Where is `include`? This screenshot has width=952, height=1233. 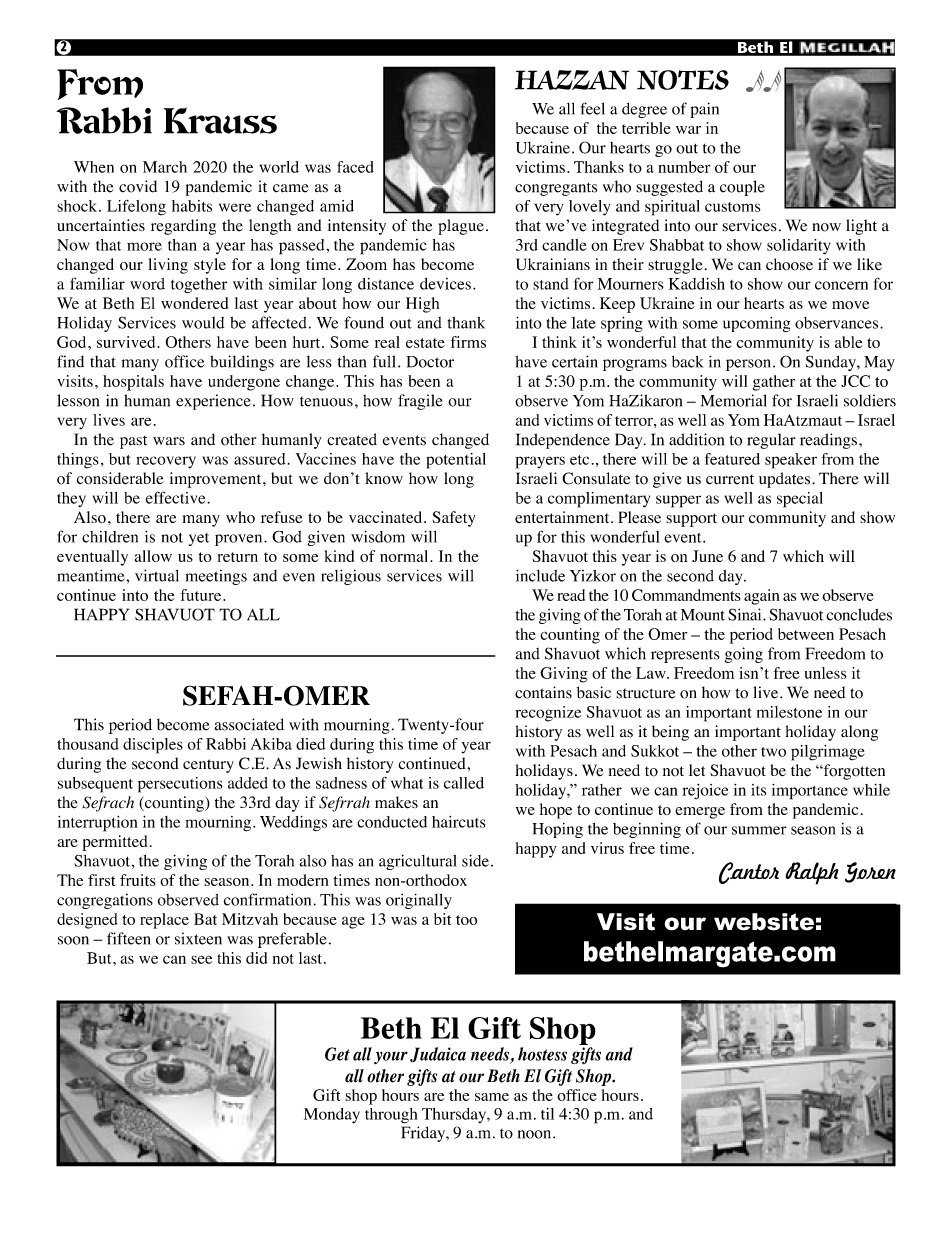 include is located at coordinates (540, 575).
